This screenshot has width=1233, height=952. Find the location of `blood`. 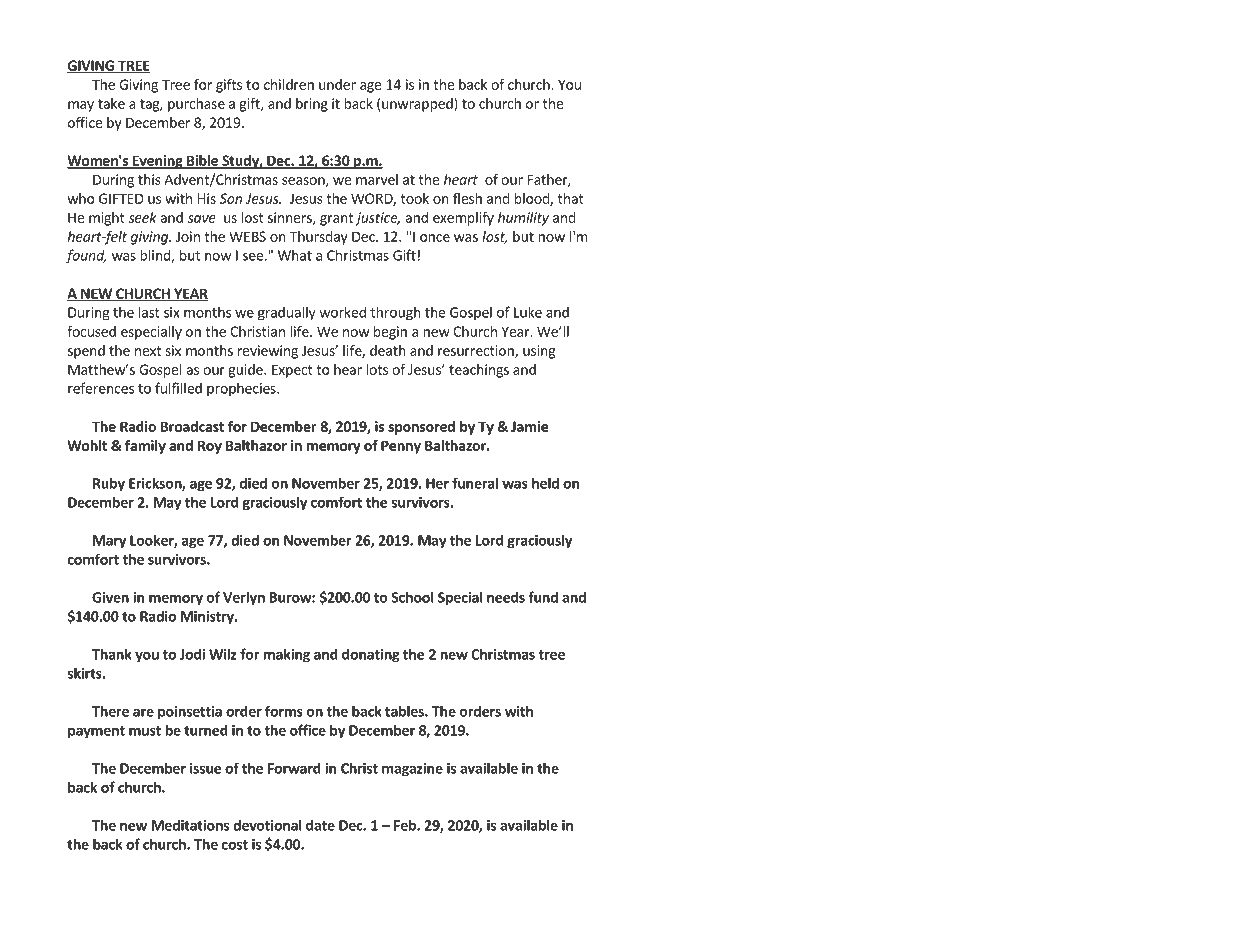

blood is located at coordinates (533, 199).
